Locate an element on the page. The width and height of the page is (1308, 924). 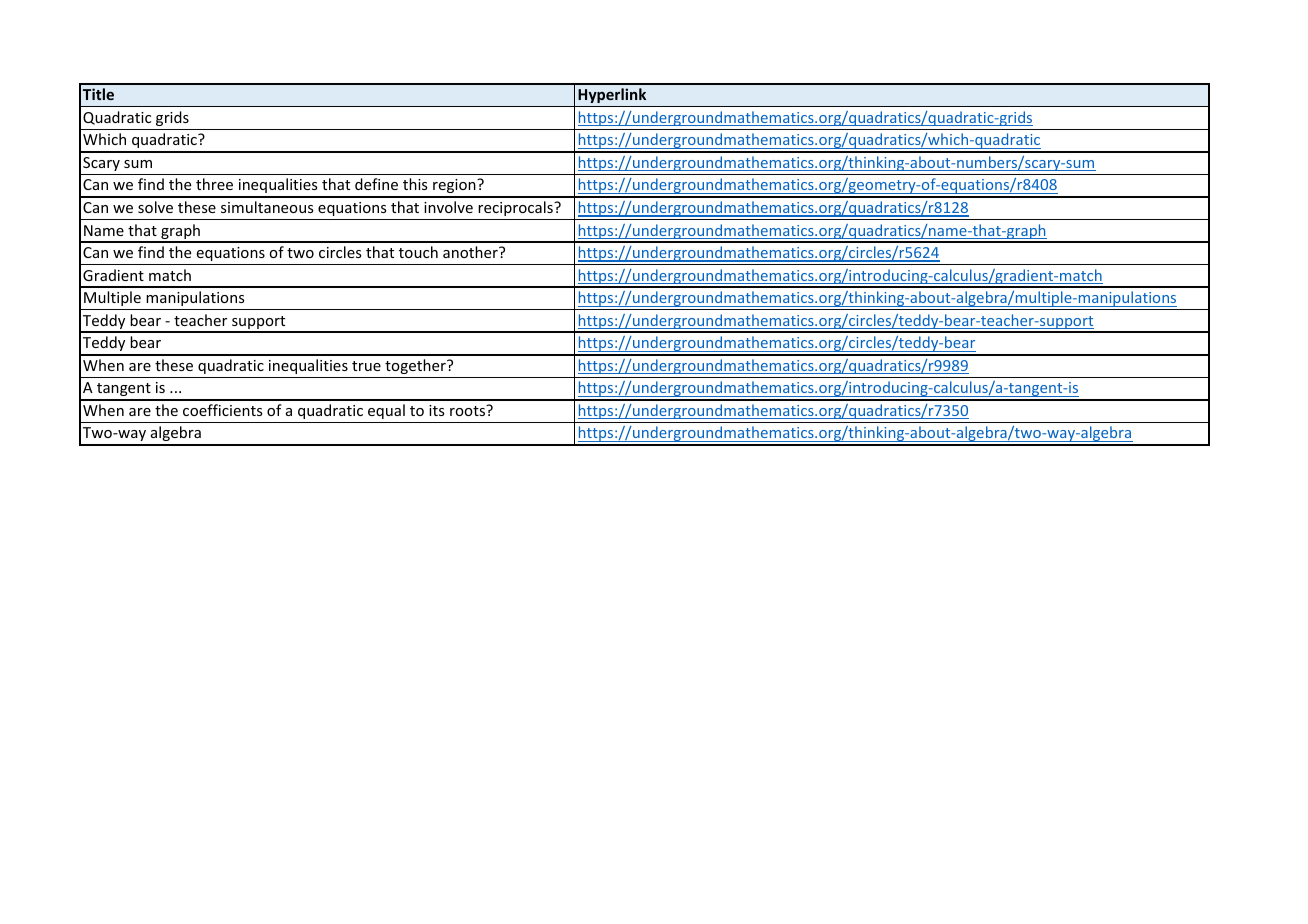
its is located at coordinates (436, 410).
